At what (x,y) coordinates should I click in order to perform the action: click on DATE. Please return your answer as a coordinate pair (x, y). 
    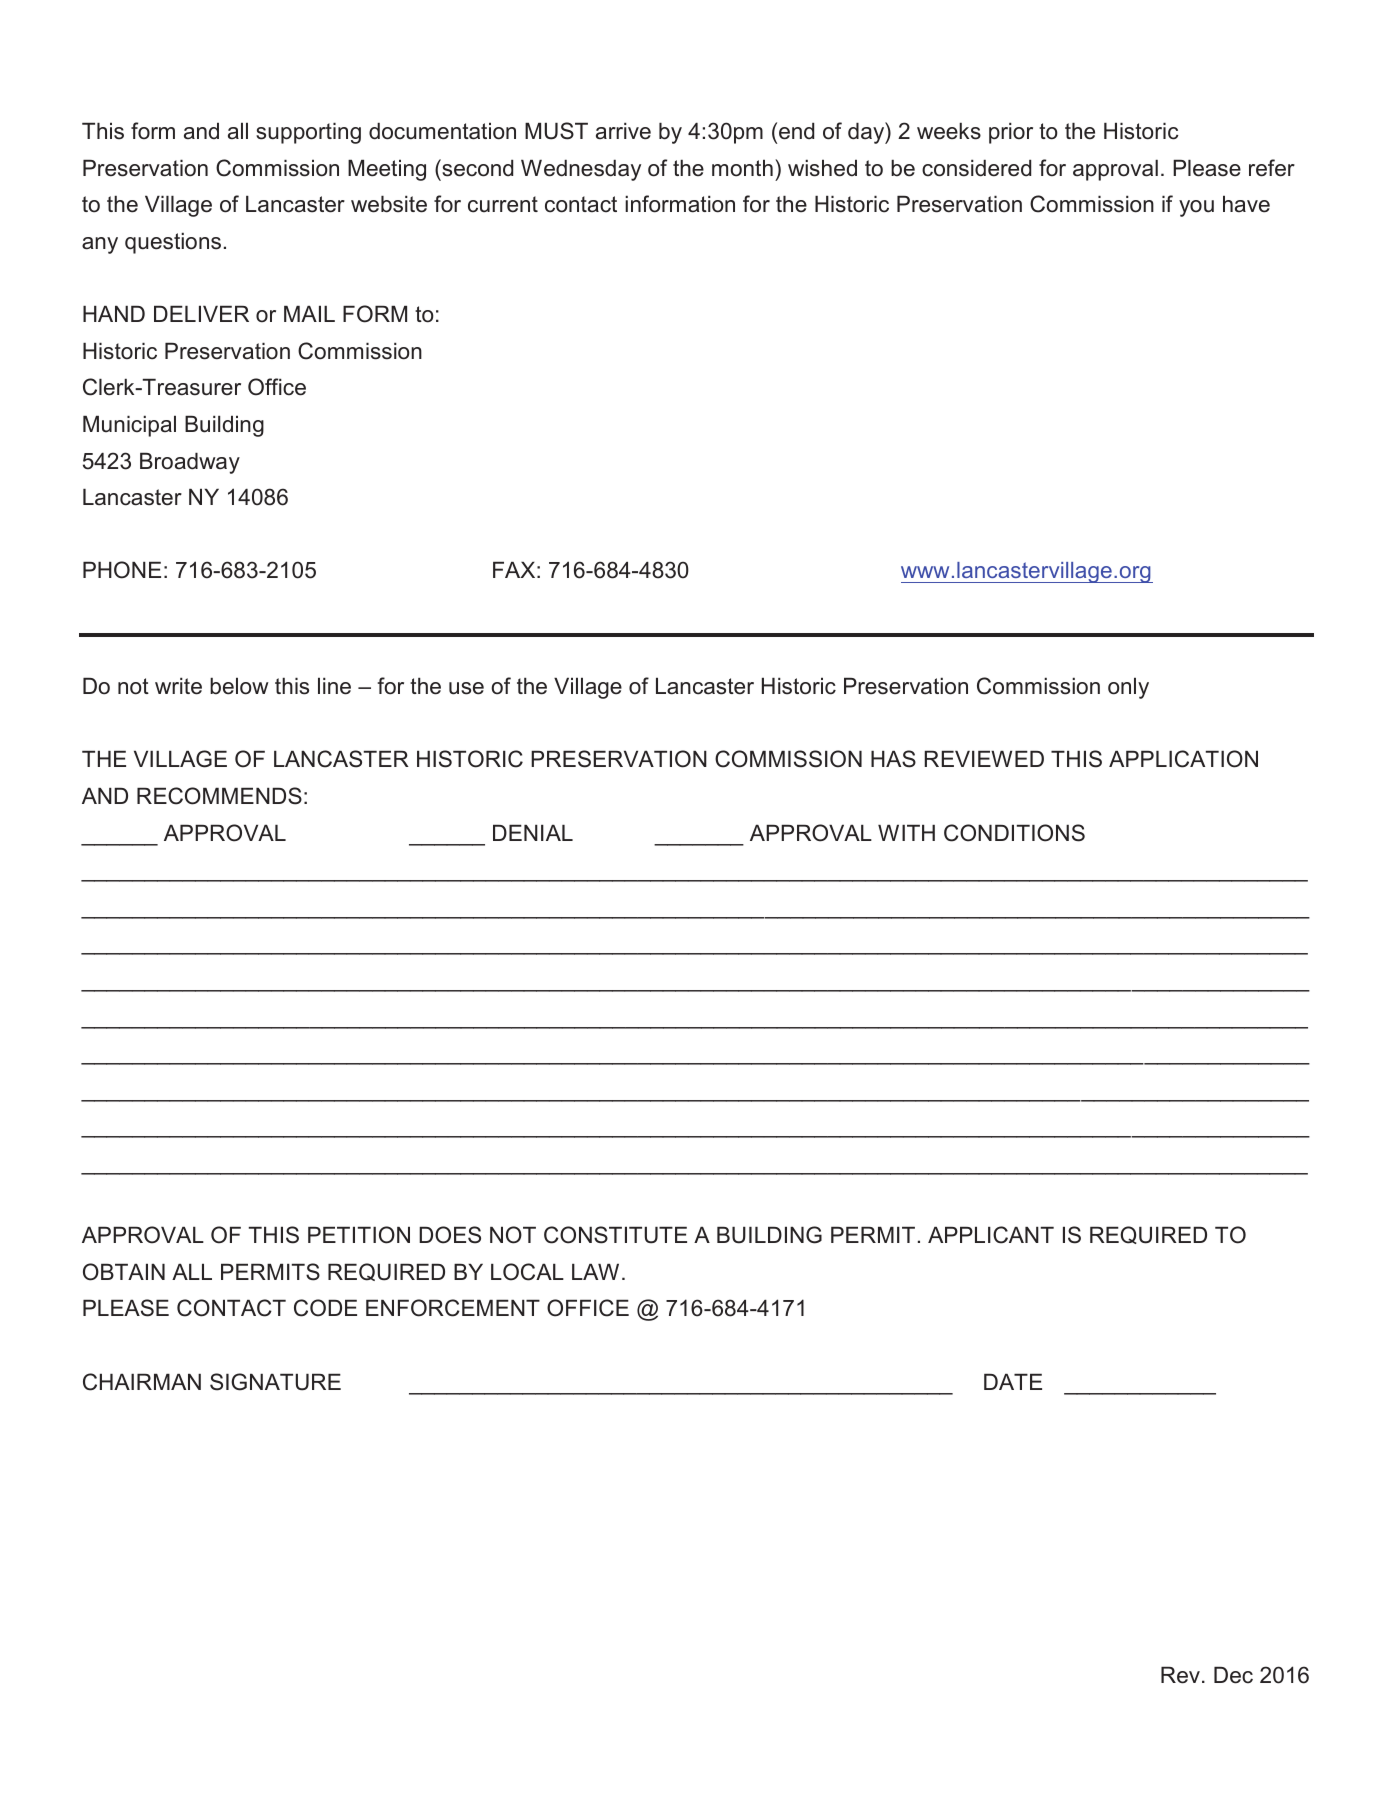
    Looking at the image, I should click on (1013, 1381).
